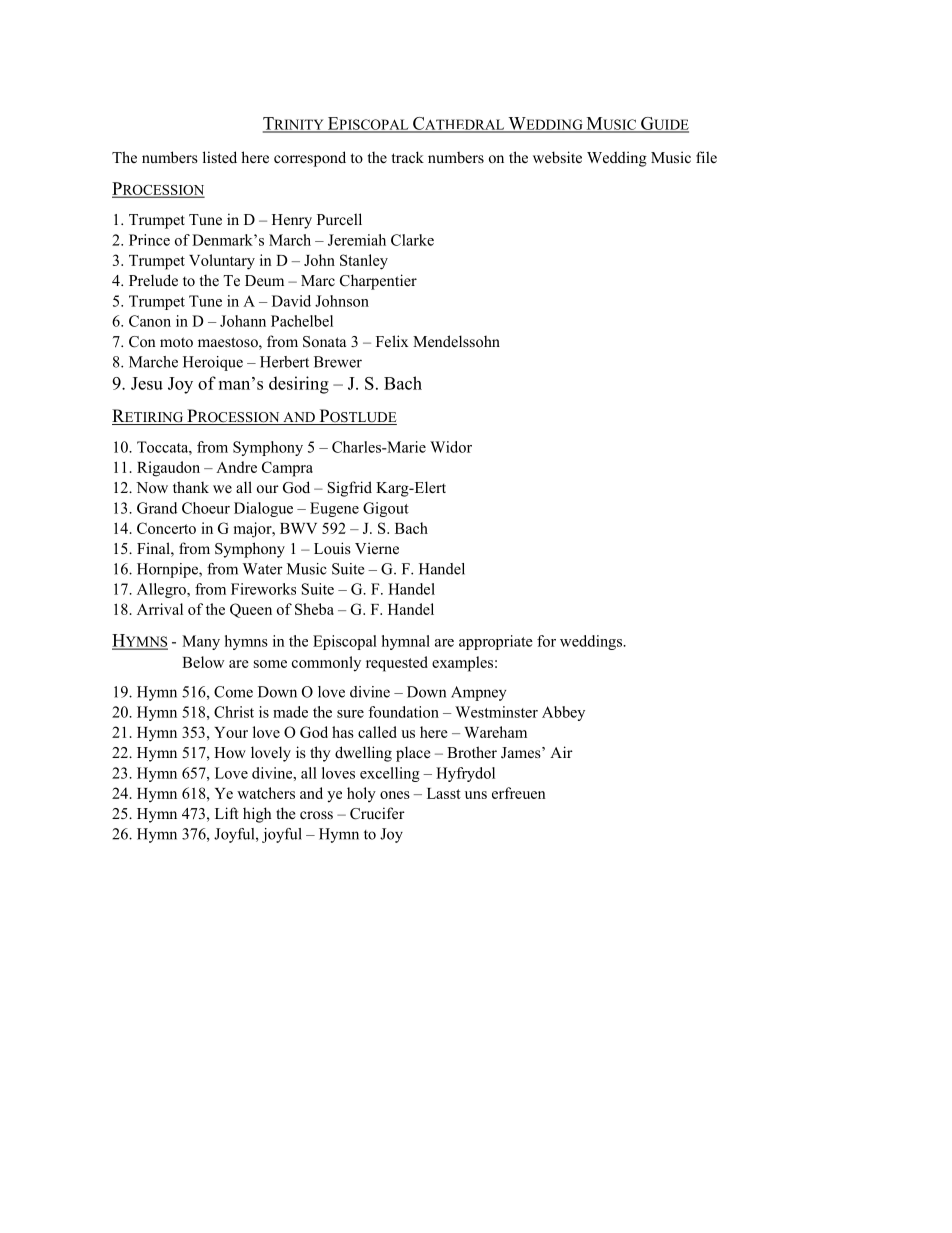 This document has width=952, height=1233. Describe the element at coordinates (392, 341) in the document. I see `Felix` at that location.
